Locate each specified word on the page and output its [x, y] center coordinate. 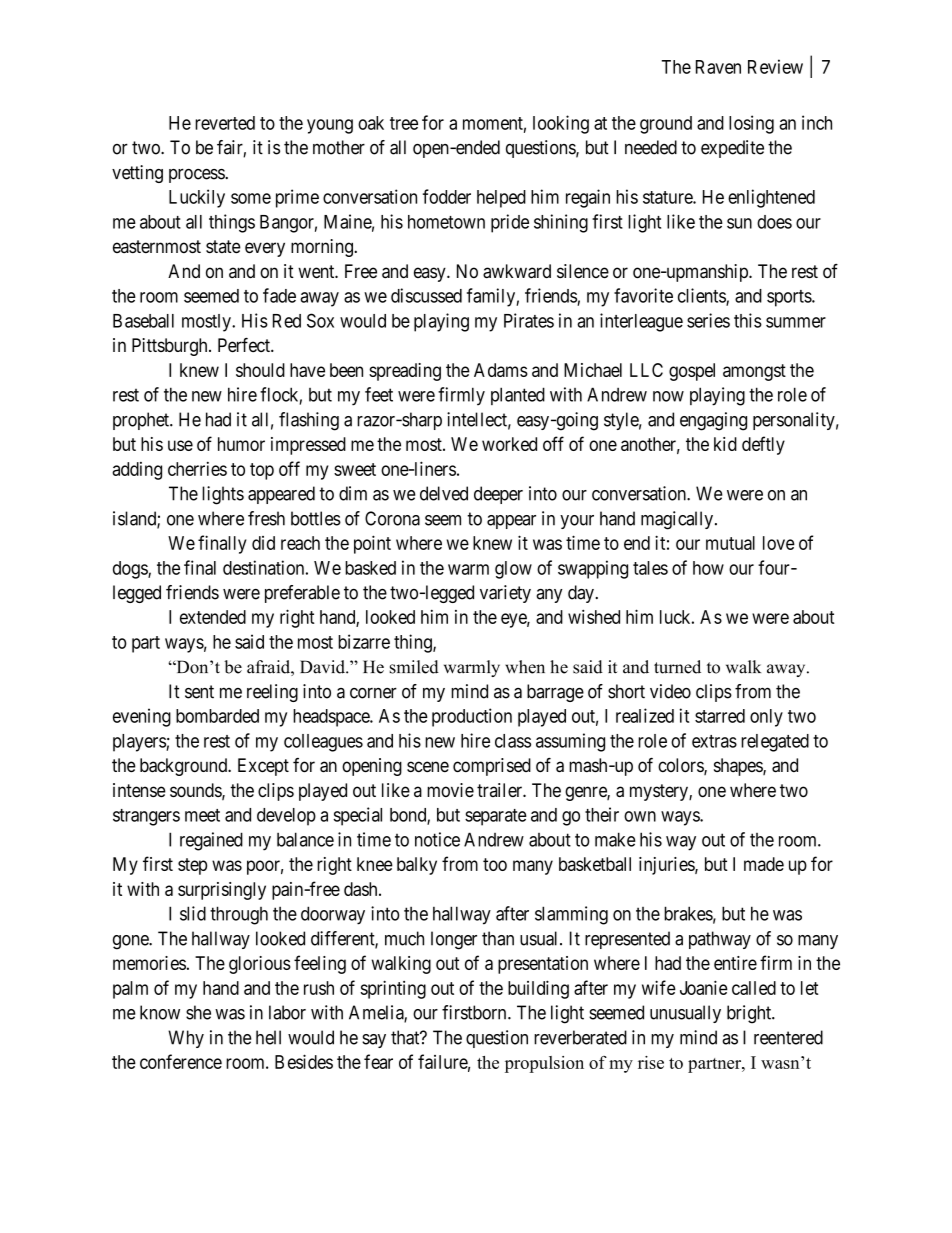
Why [186, 1039]
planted [518, 396]
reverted [225, 123]
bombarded [217, 716]
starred [720, 716]
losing [751, 124]
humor [241, 444]
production [472, 717]
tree [404, 123]
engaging [713, 421]
